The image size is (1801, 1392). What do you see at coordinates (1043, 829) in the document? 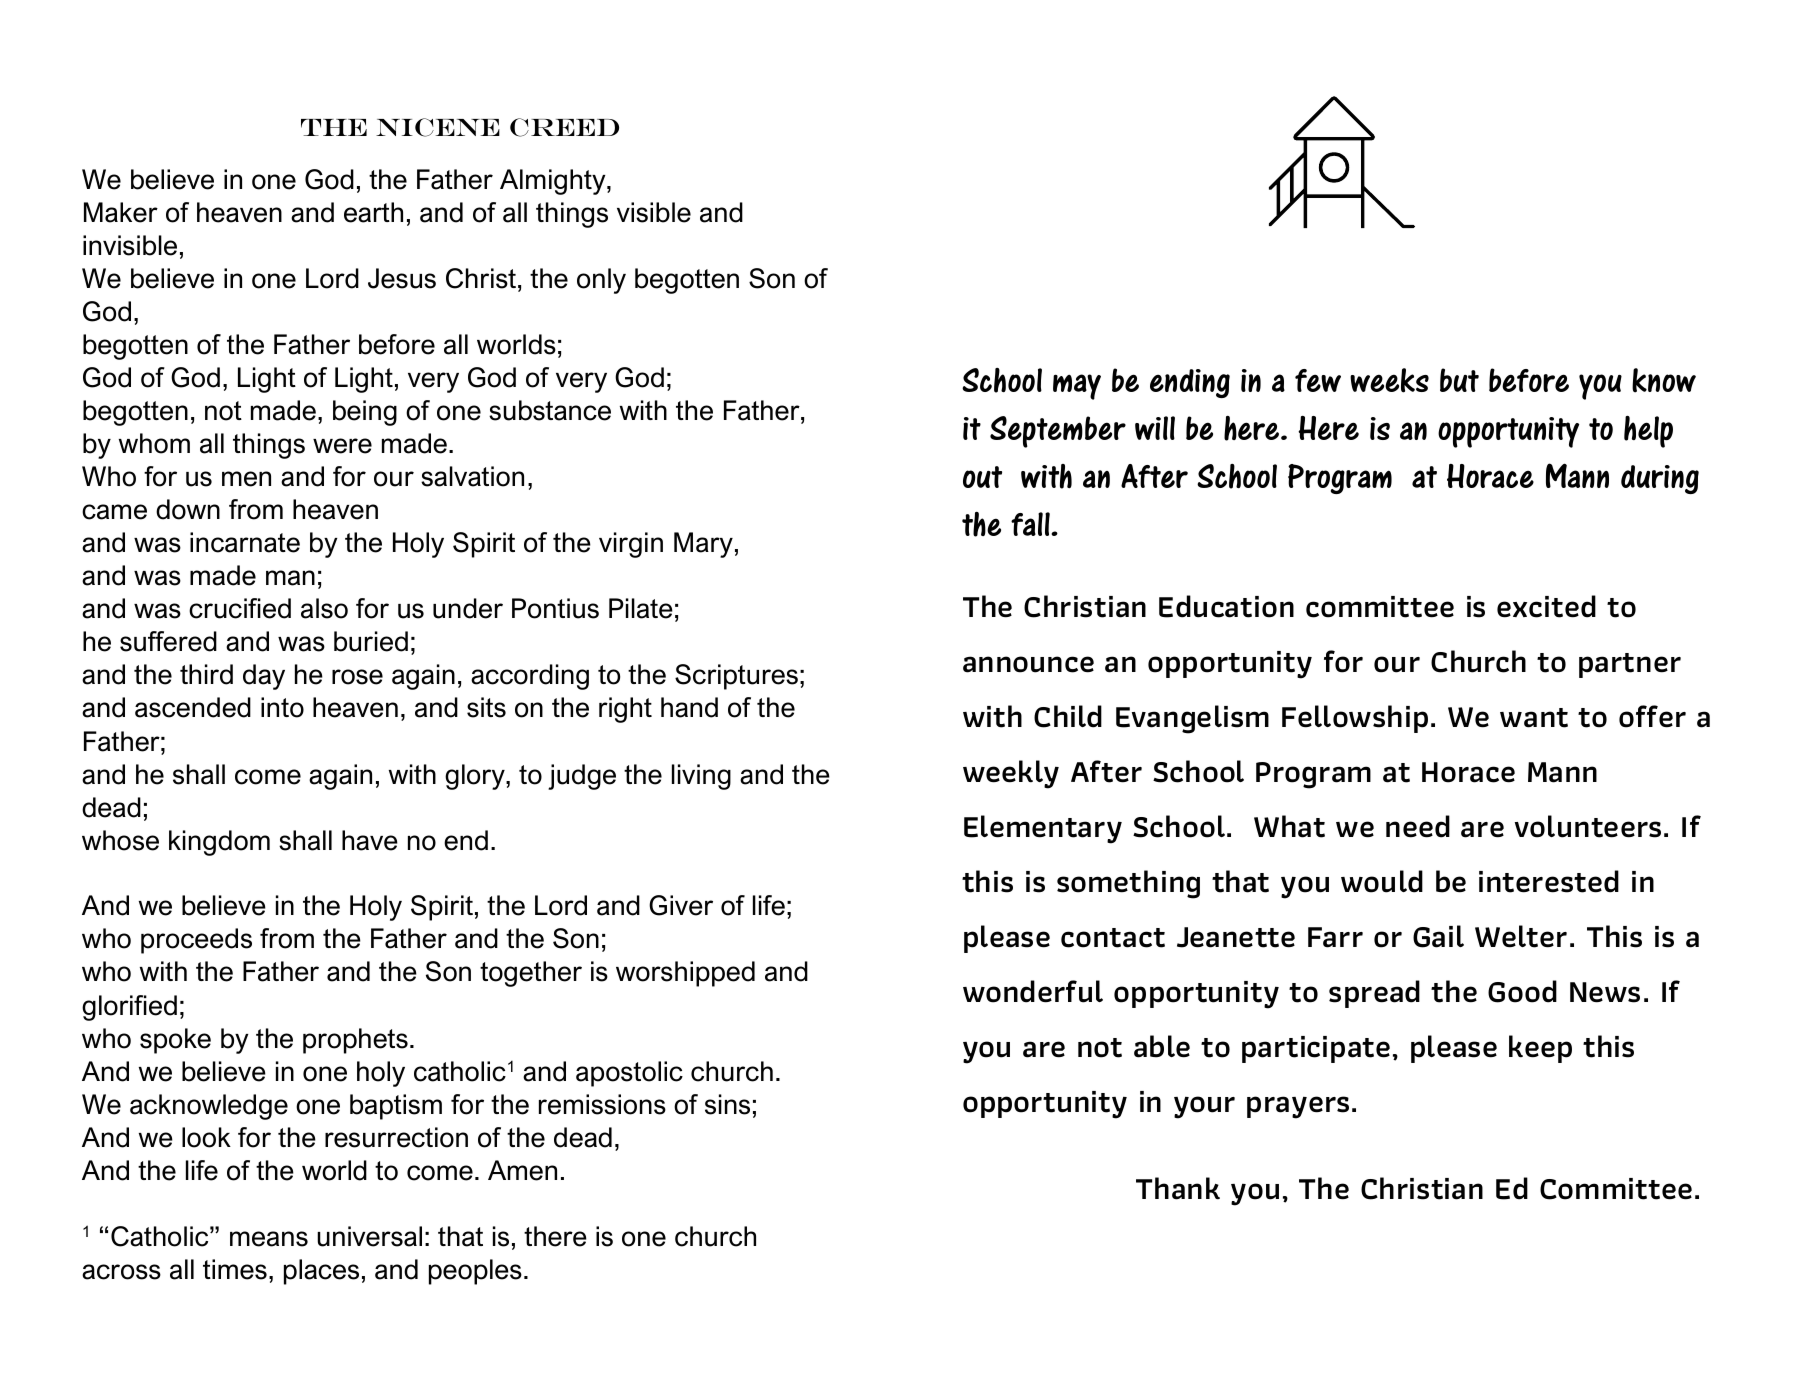
I see `Elementary` at bounding box center [1043, 829].
